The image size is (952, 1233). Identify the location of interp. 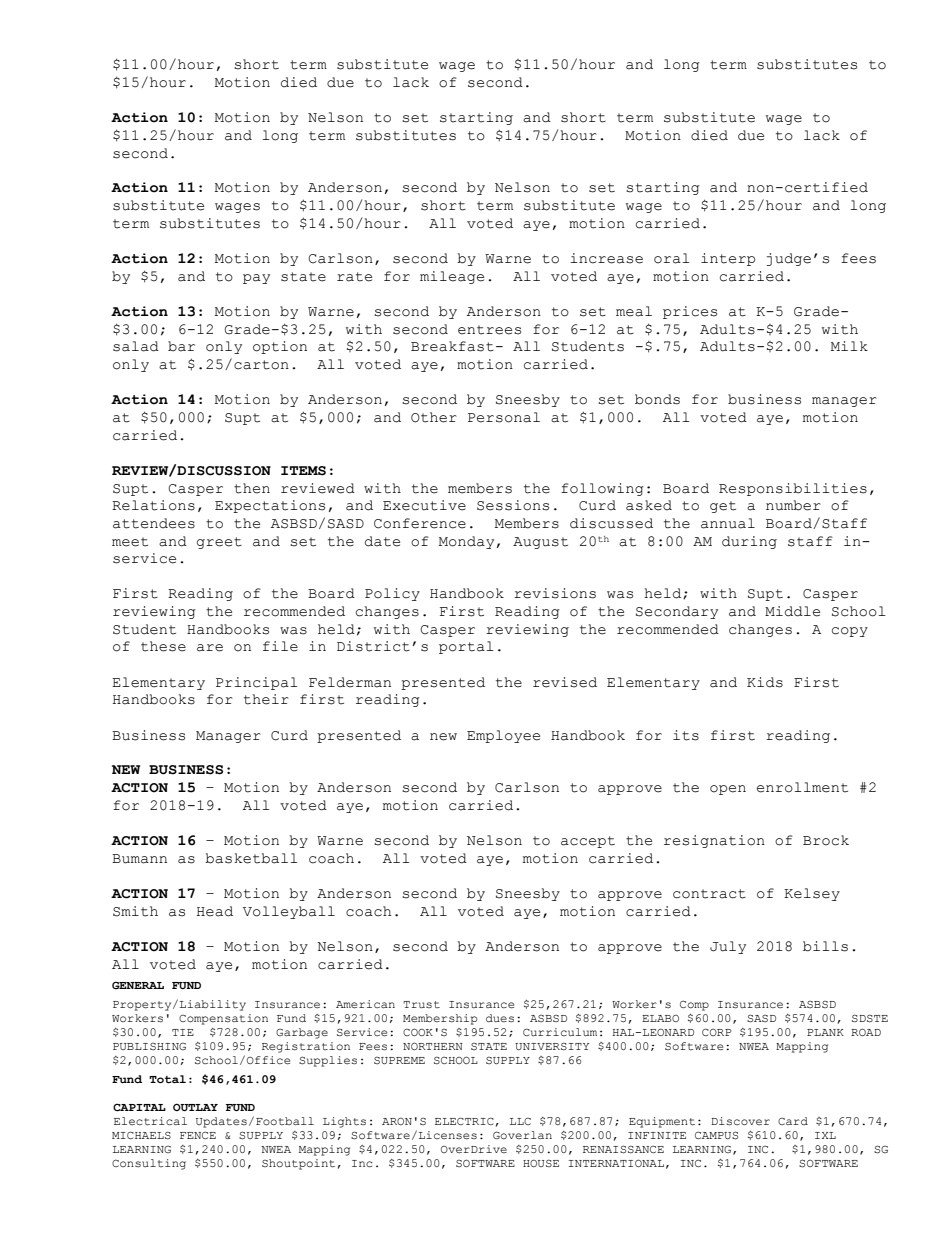
(728, 259).
